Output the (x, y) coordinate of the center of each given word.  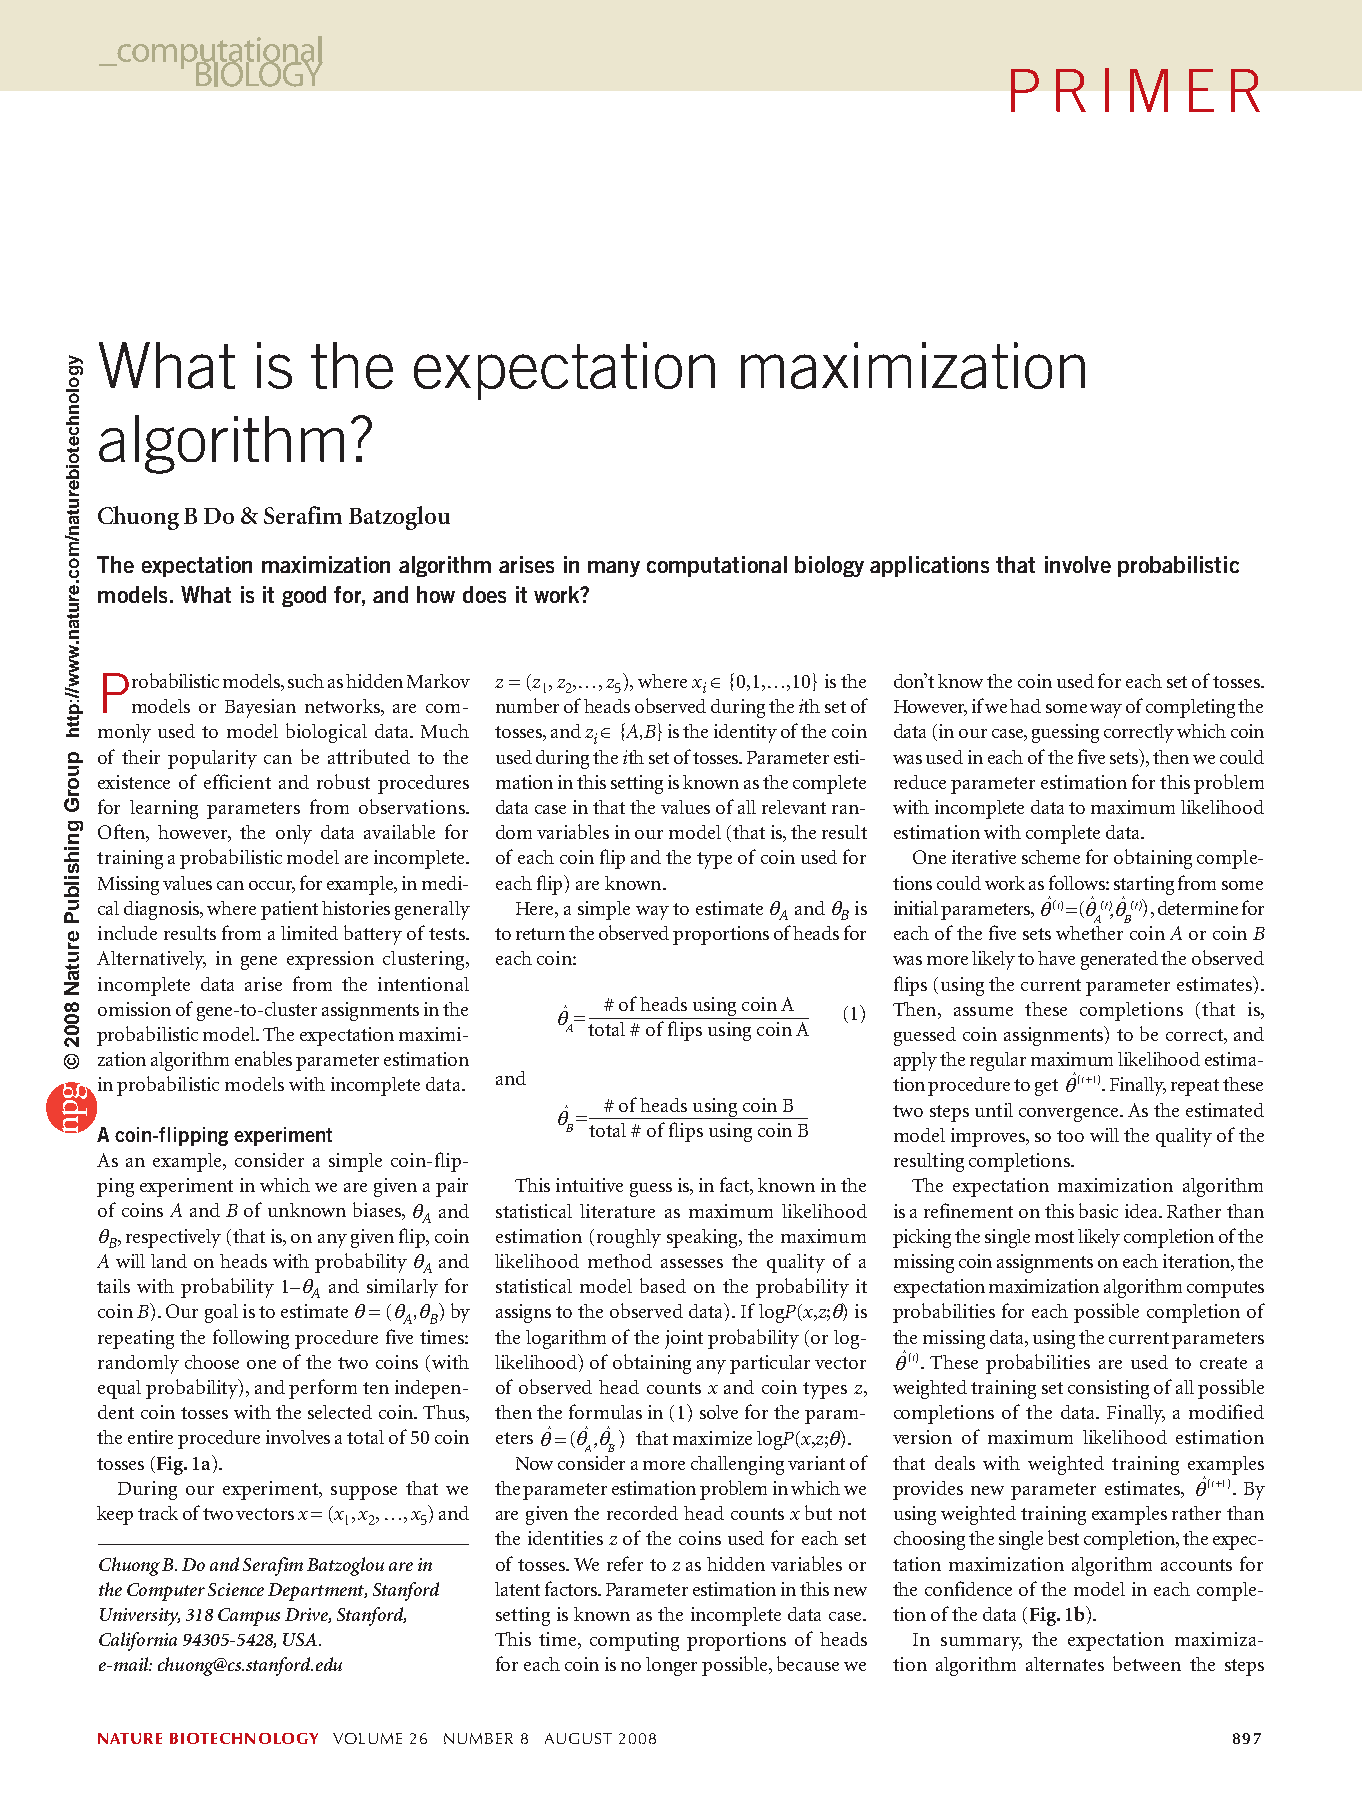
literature (617, 1211)
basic (1098, 1210)
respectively (173, 1238)
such (306, 681)
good (304, 596)
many (614, 569)
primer (1135, 90)
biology (829, 566)
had (1025, 706)
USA (301, 1639)
